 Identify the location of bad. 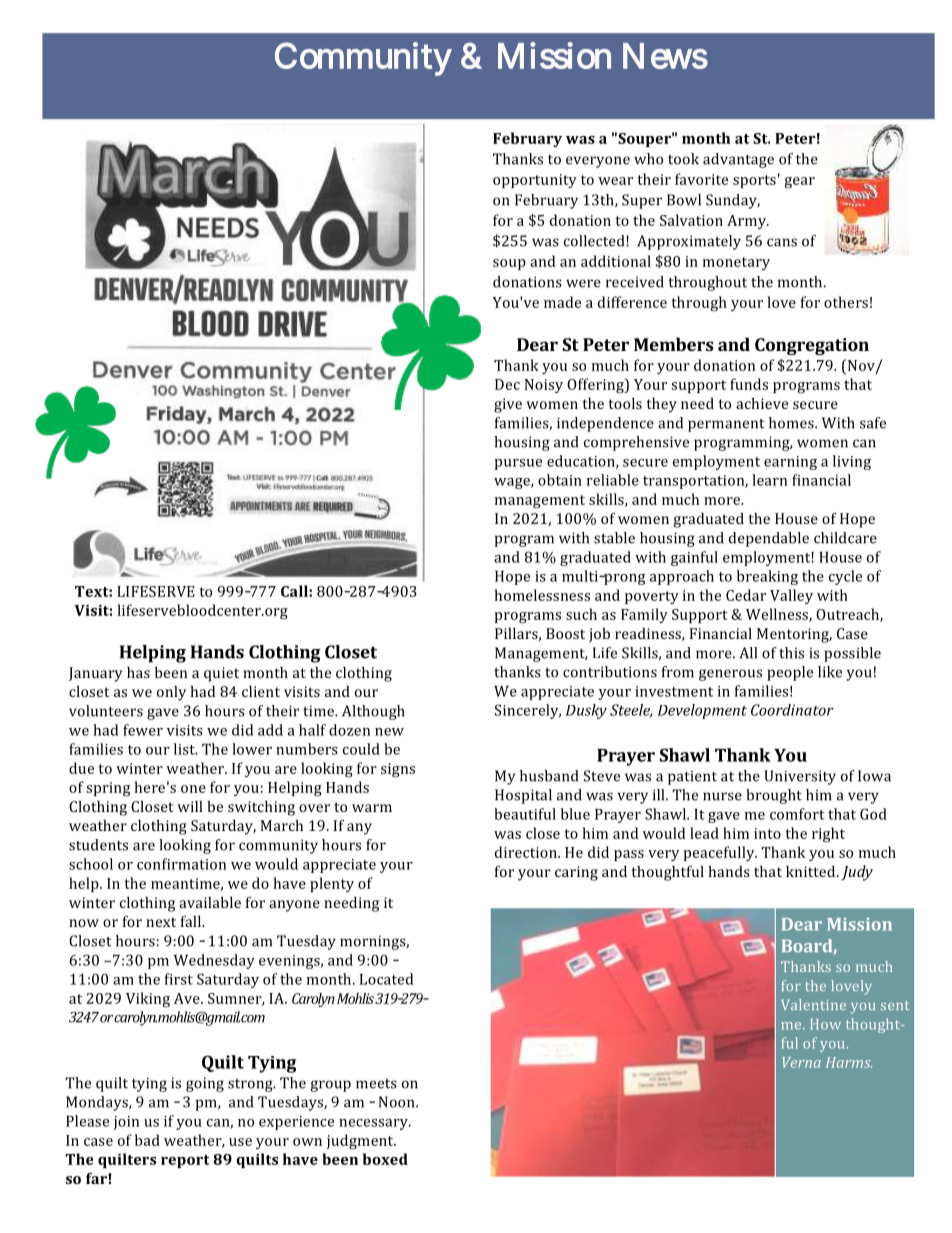
(147, 1140).
